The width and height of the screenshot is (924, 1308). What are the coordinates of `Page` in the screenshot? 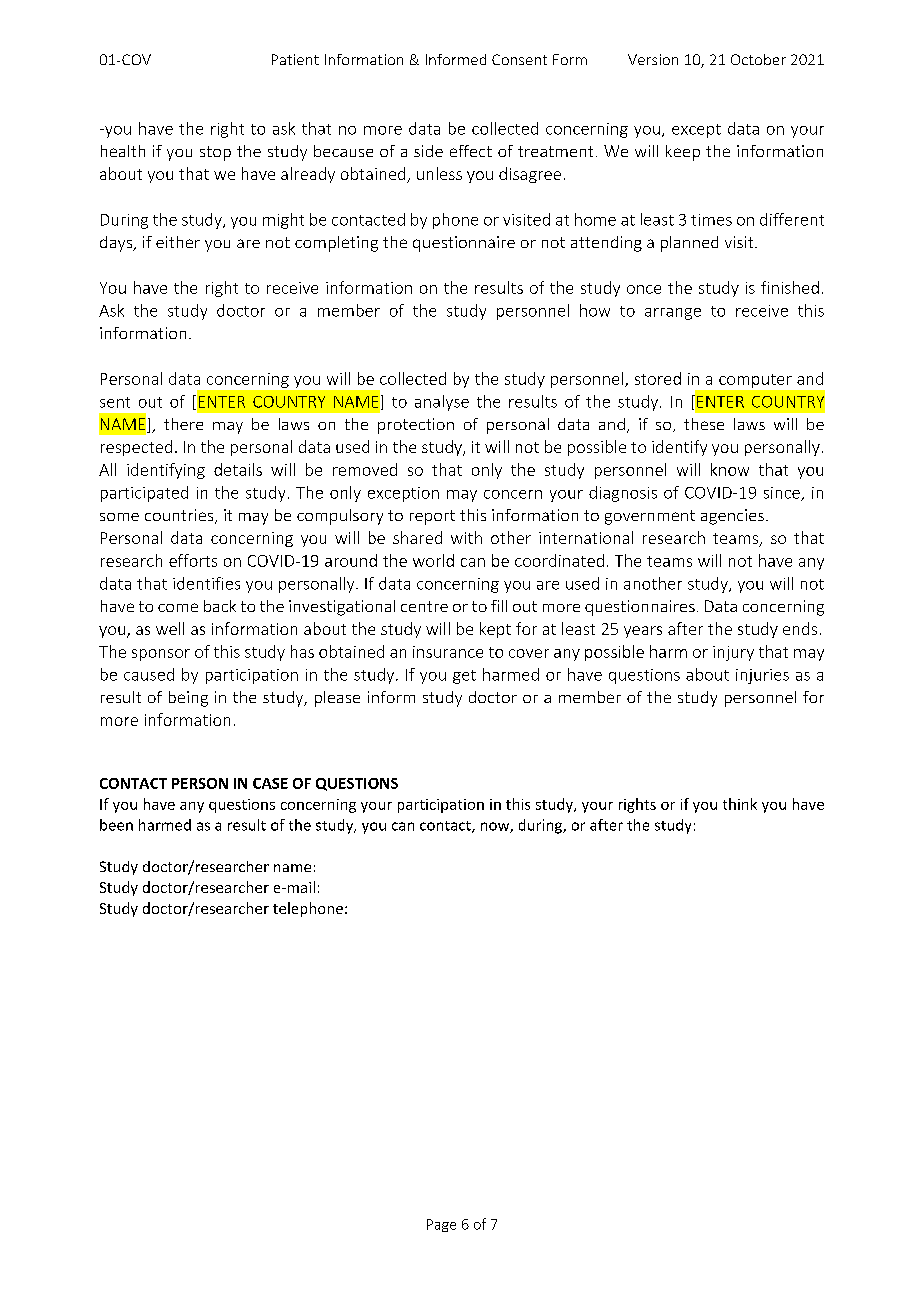 It's located at (441, 1225).
